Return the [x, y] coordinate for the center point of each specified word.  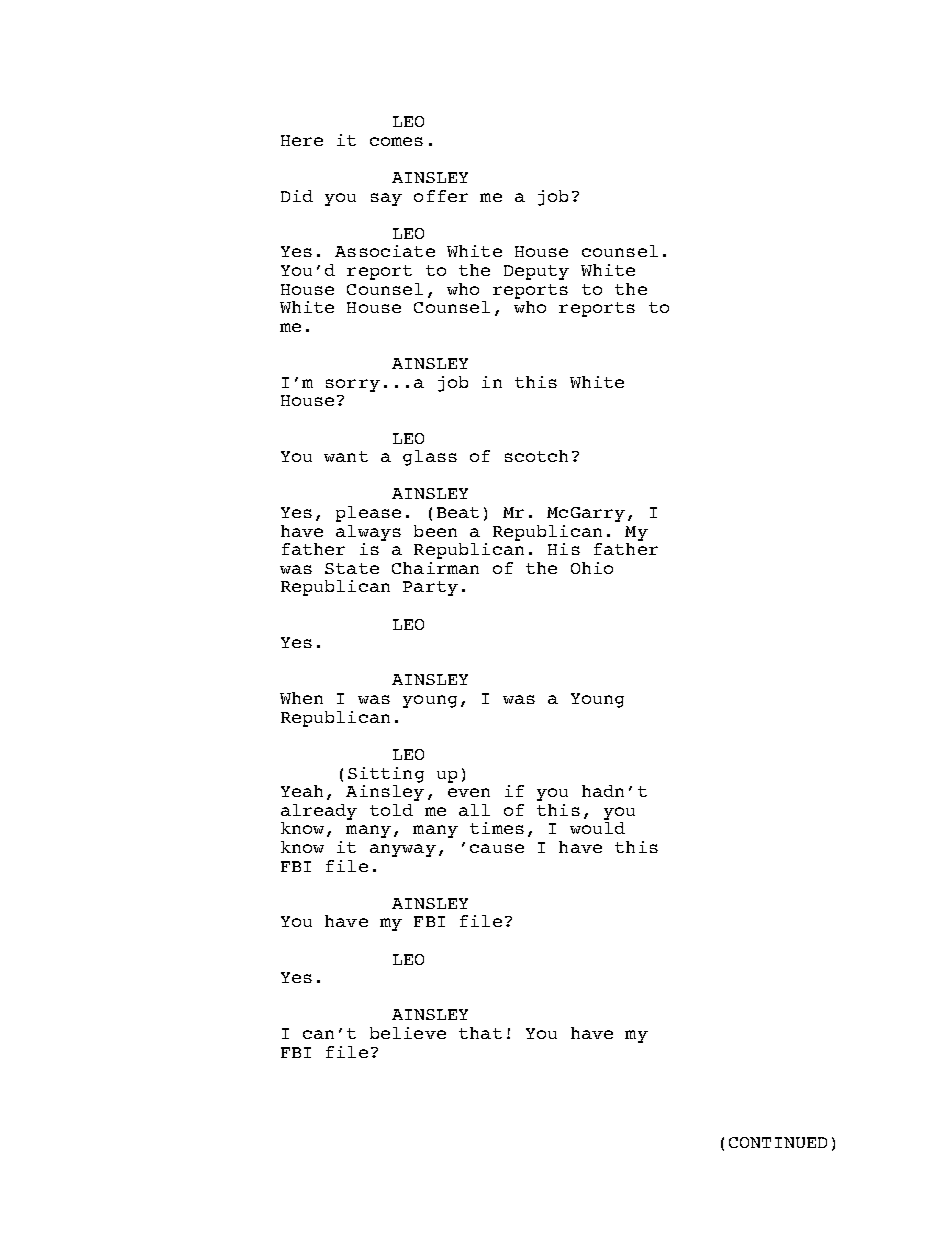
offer [441, 196]
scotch [536, 456]
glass [430, 458]
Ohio [592, 568]
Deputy [536, 272]
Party [430, 588]
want [346, 456]
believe [408, 1033]
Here [302, 140]
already [319, 812]
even [469, 792]
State [352, 568]
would [597, 828]
